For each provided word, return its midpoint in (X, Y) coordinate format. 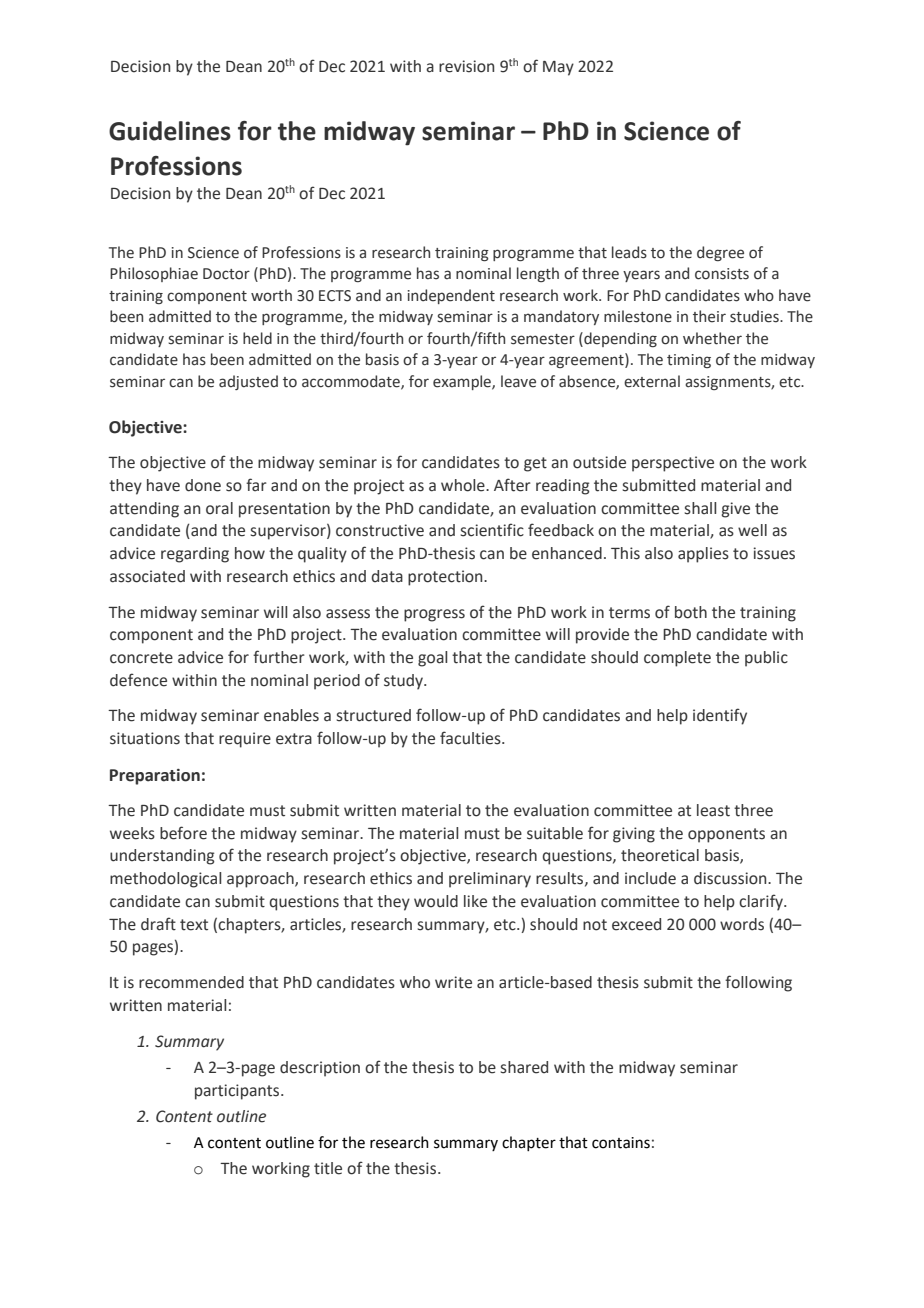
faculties (471, 738)
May (558, 68)
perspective (673, 464)
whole (464, 485)
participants (238, 1092)
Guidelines (170, 131)
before (183, 833)
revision (466, 66)
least (713, 810)
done (203, 485)
